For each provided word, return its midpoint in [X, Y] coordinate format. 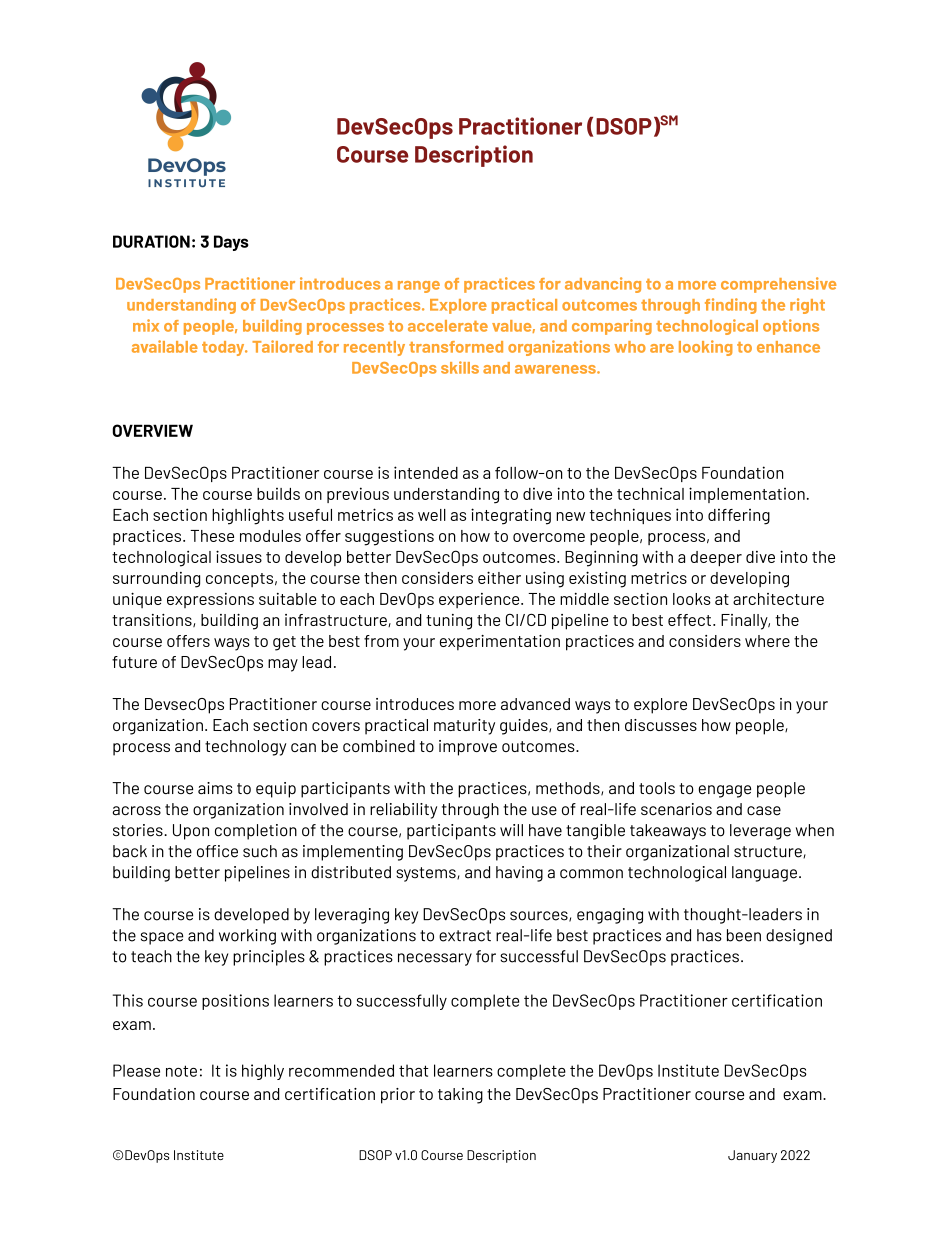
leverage [760, 832]
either [499, 577]
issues [239, 556]
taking [460, 1096]
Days [231, 243]
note [181, 1071]
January [752, 1156]
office [217, 851]
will [511, 830]
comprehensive [778, 285]
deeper [716, 559]
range [419, 287]
